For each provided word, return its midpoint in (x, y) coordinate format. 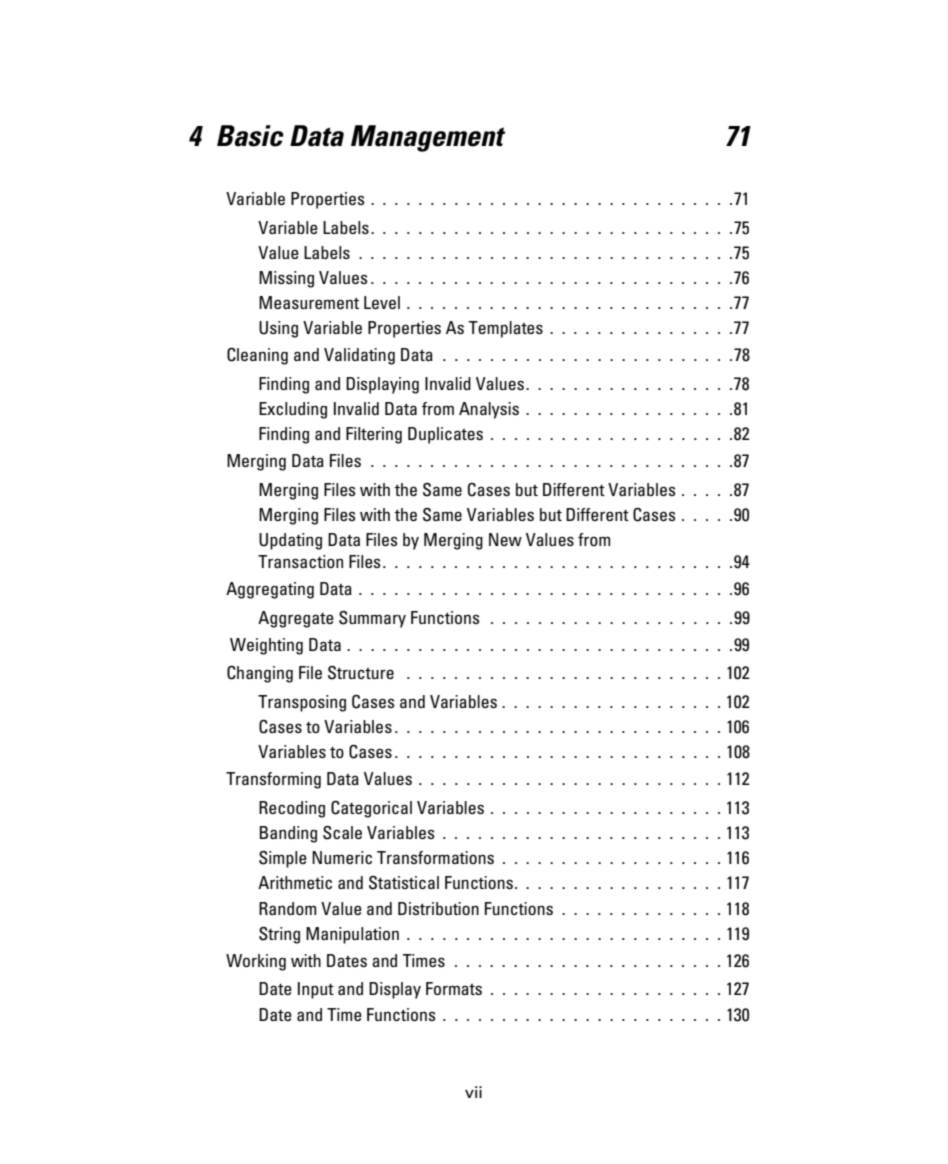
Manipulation (352, 935)
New (505, 539)
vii (473, 1092)
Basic (250, 136)
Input (316, 990)
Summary (372, 619)
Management (428, 138)
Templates (506, 329)
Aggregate (296, 619)
